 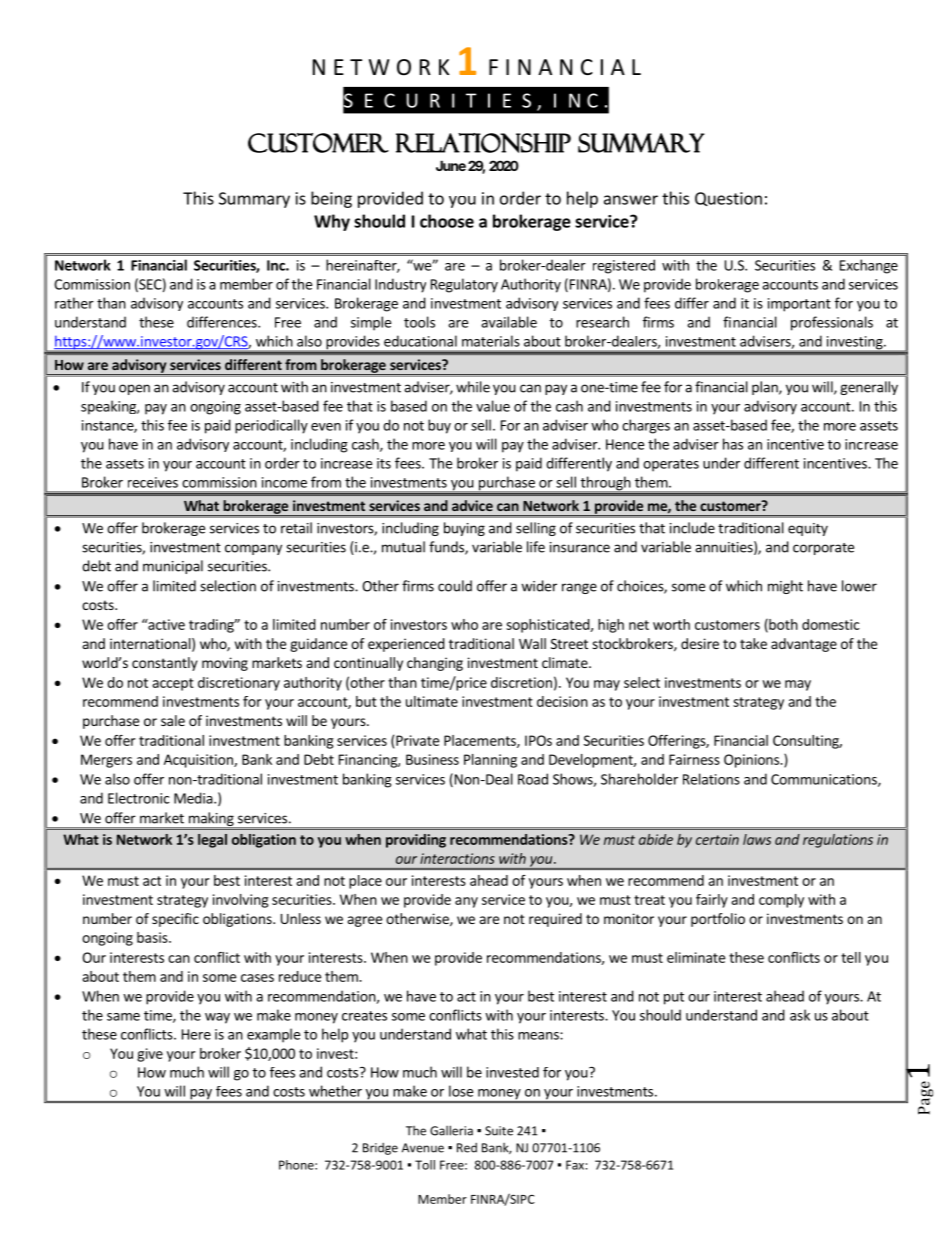 What do you see at coordinates (150, 1055) in the document?
I see `give` at bounding box center [150, 1055].
